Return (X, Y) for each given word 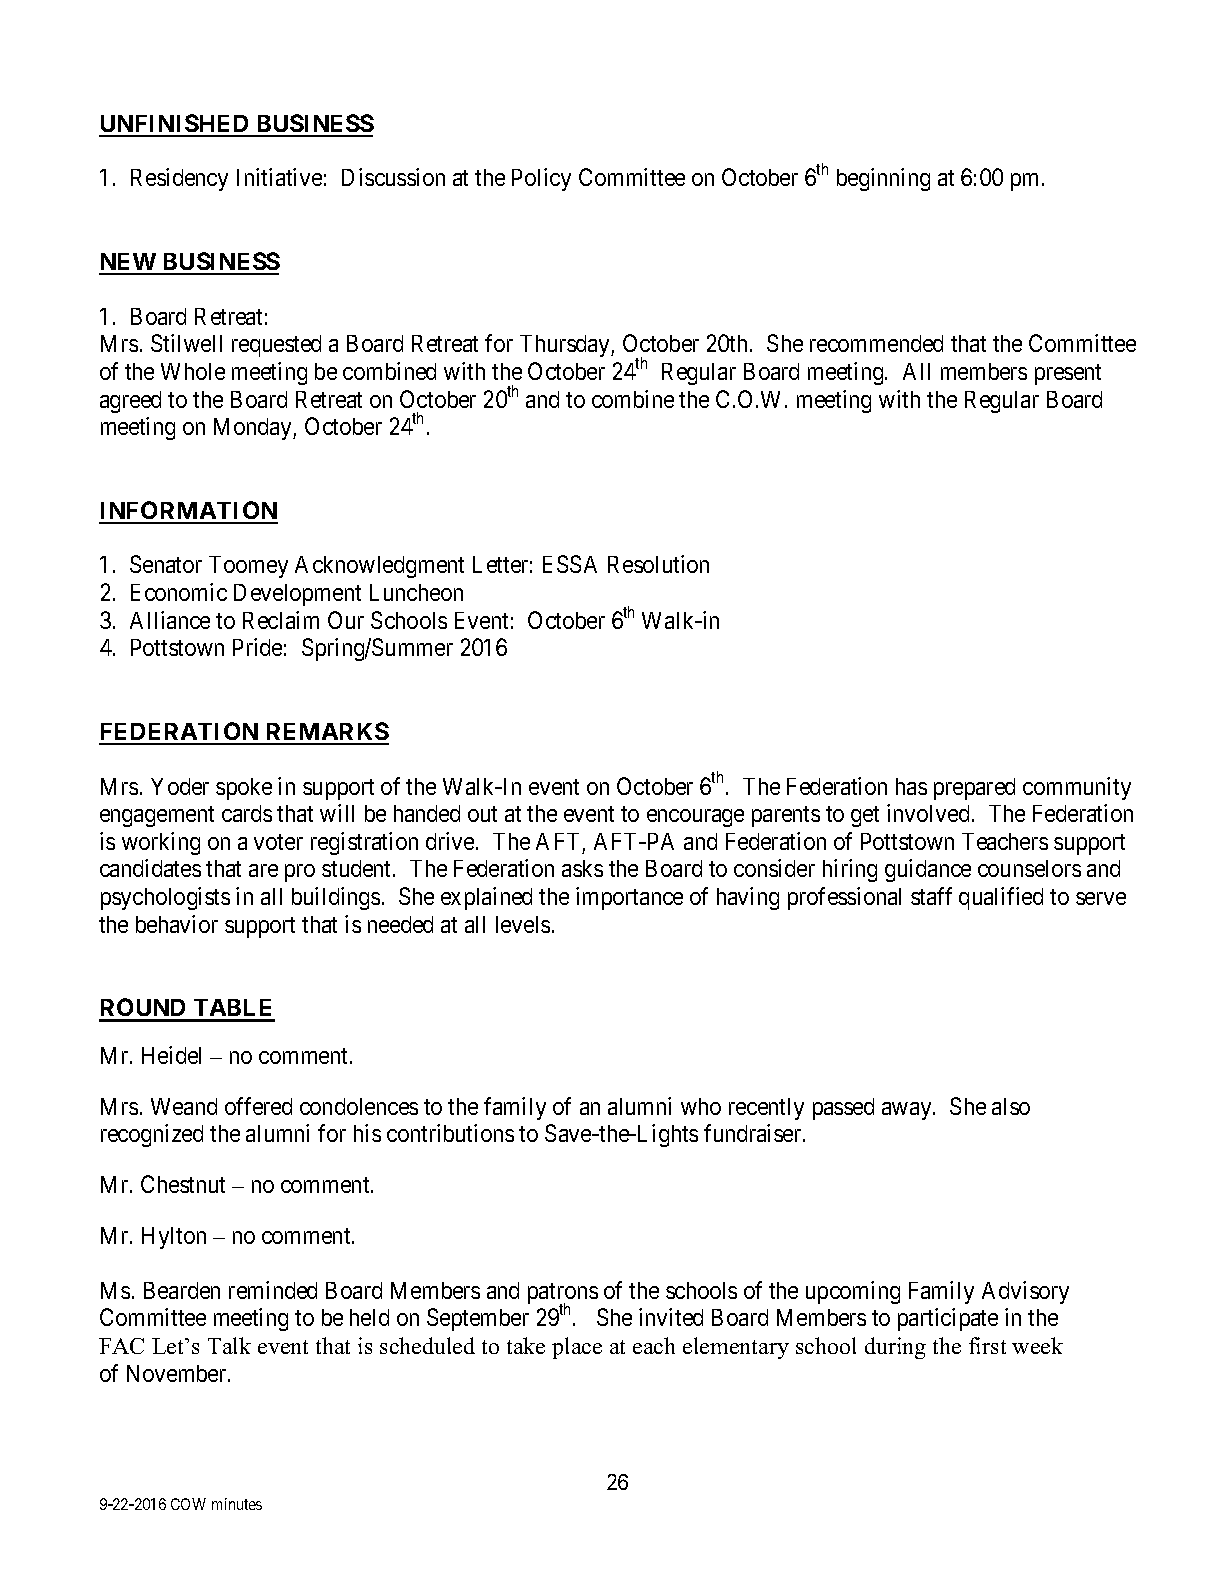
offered (258, 1106)
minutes (237, 1504)
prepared (974, 789)
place (577, 1348)
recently (766, 1109)
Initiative (279, 177)
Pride (257, 647)
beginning (883, 179)
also (1011, 1106)
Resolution (658, 564)
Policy (541, 179)
